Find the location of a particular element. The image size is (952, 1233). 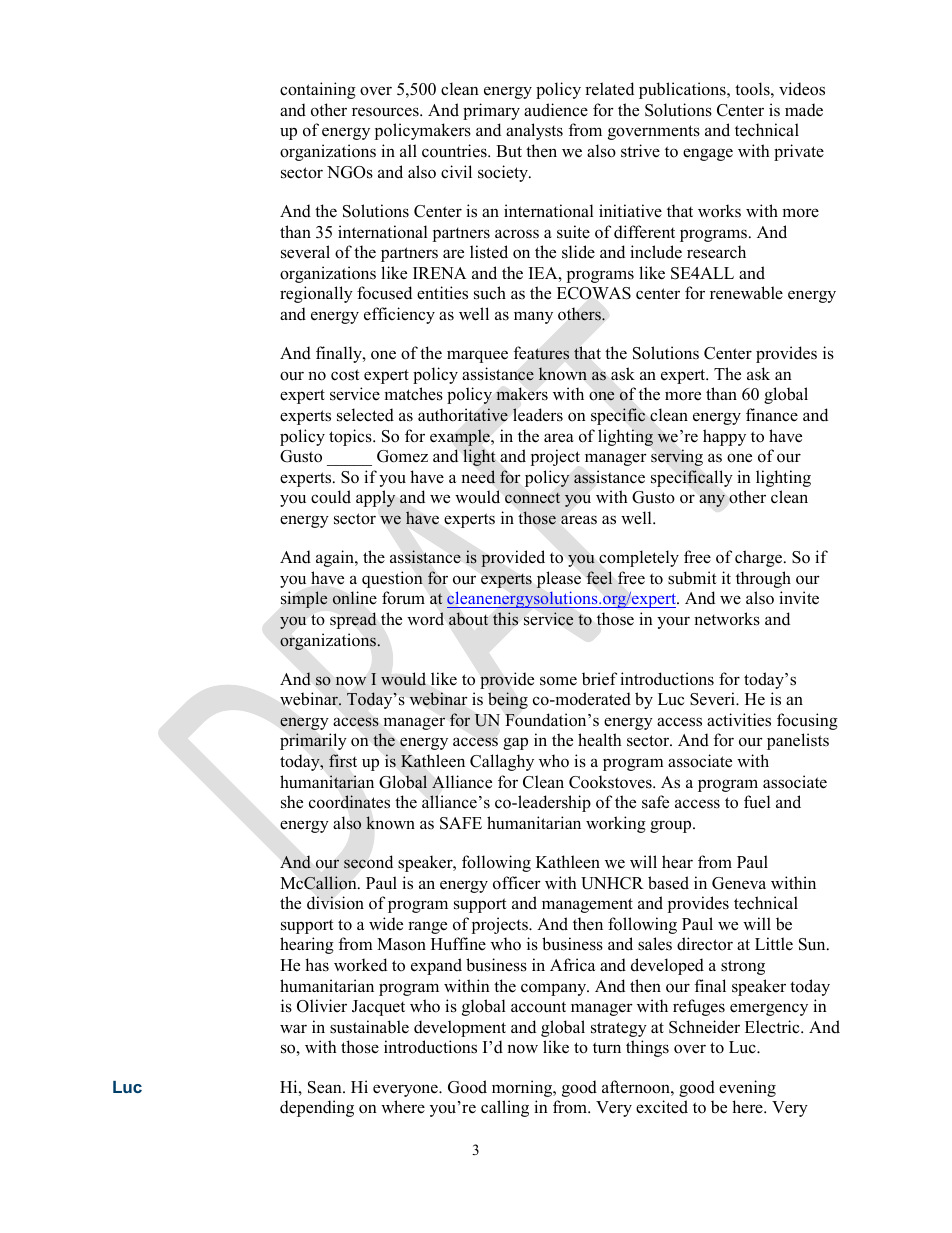

Sean is located at coordinates (326, 1087).
